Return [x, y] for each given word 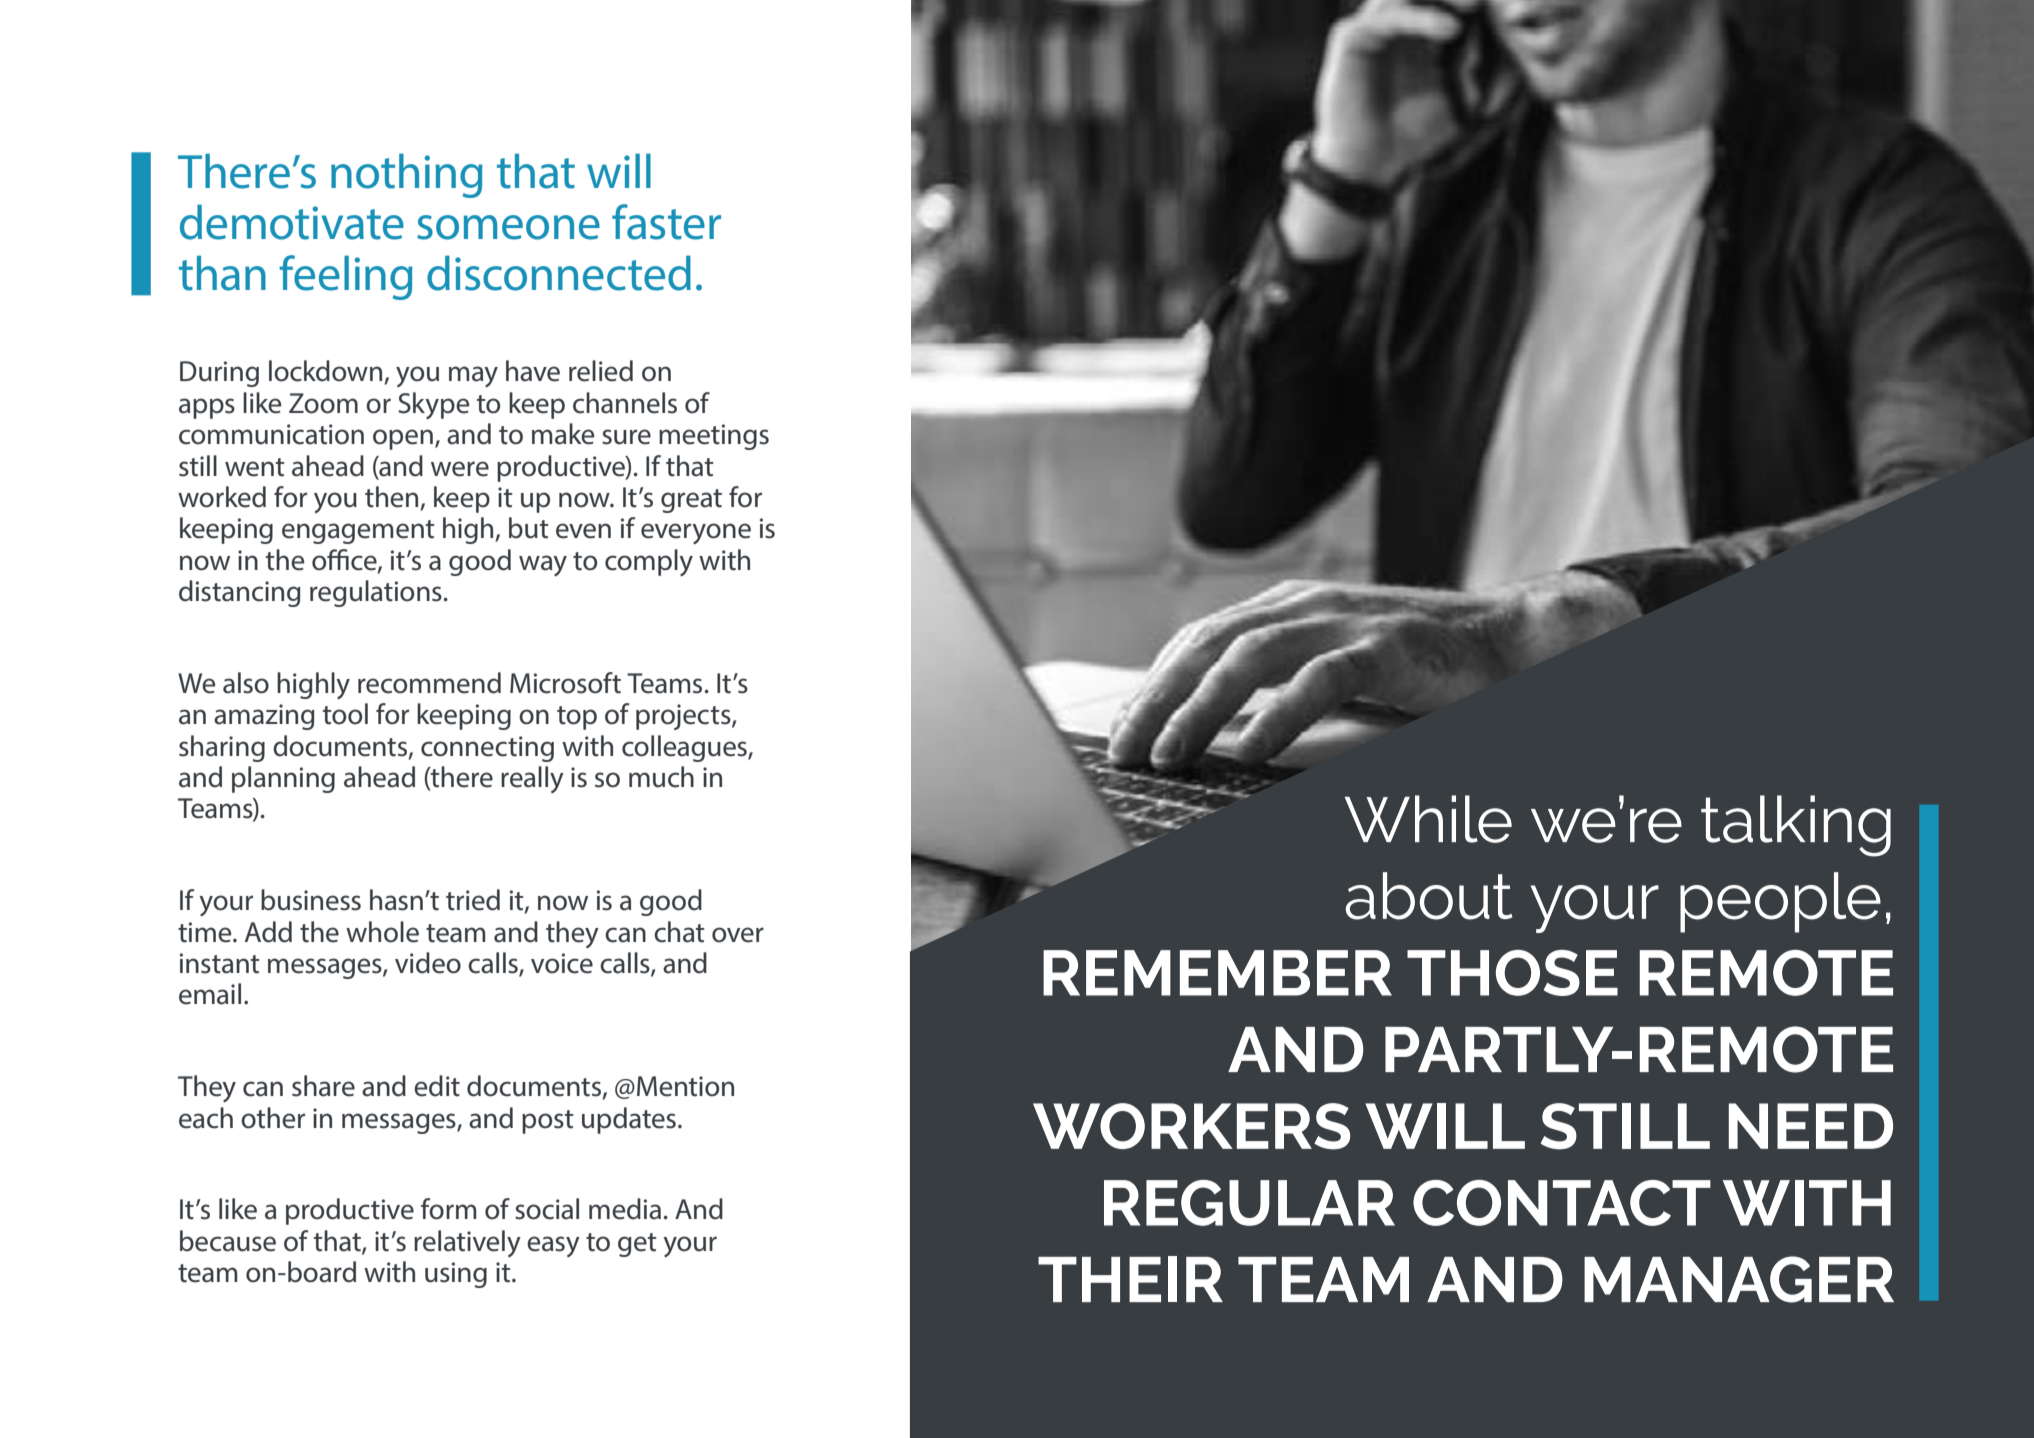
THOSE [1512, 973]
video [428, 963]
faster [666, 222]
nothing [407, 176]
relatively [467, 1243]
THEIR [1130, 1279]
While [1428, 819]
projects [684, 717]
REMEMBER [1217, 973]
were [460, 469]
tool [345, 714]
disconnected [559, 273]
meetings [714, 437]
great [691, 501]
